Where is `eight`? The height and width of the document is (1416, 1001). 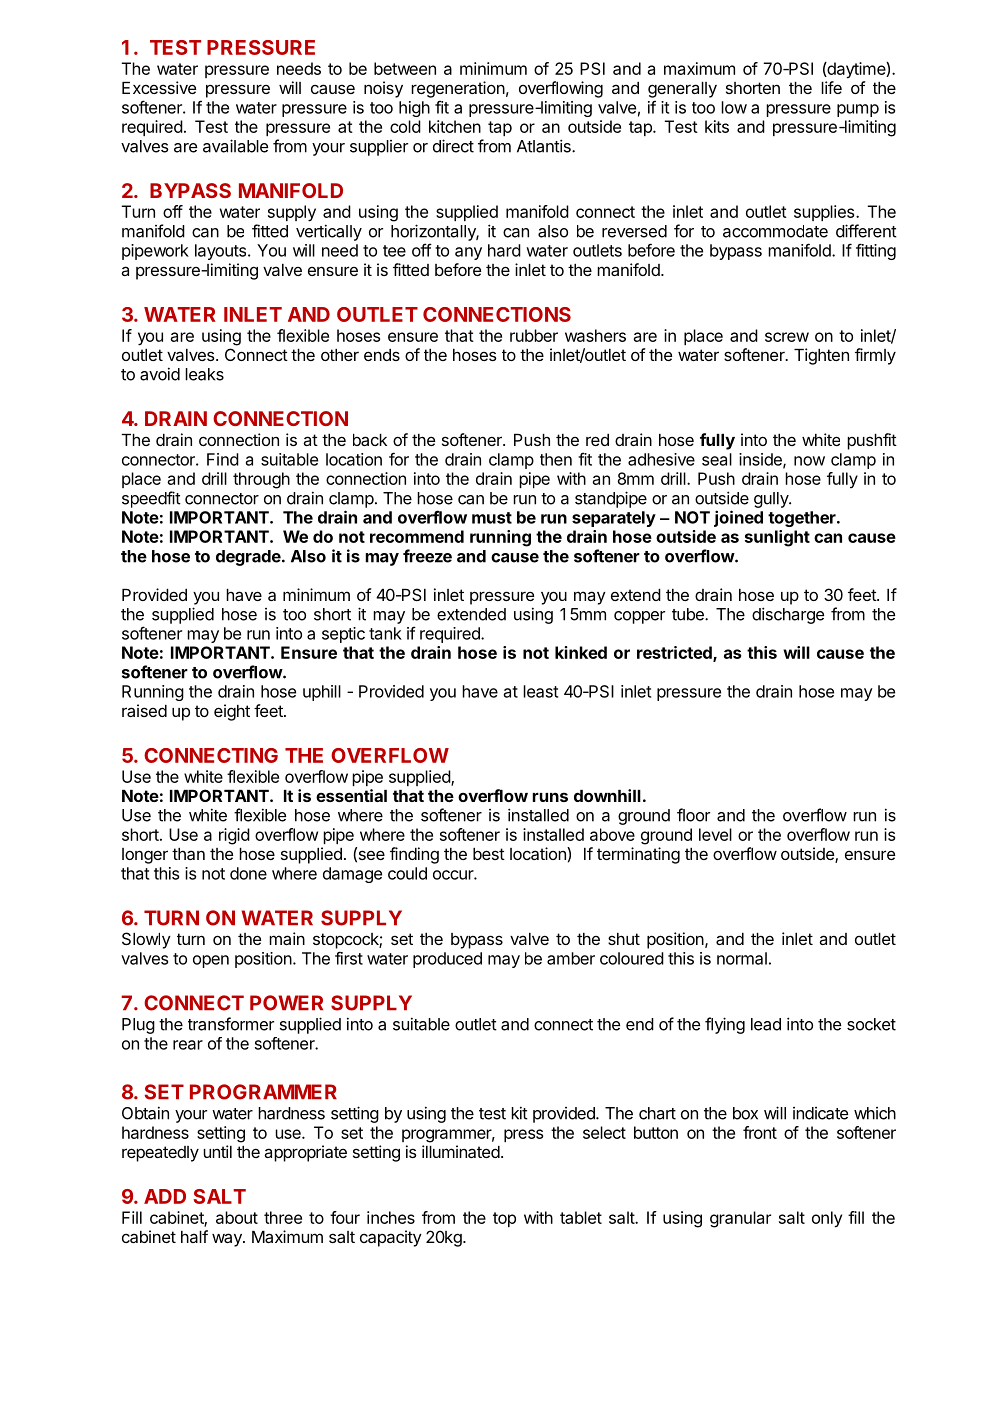 eight is located at coordinates (232, 712).
